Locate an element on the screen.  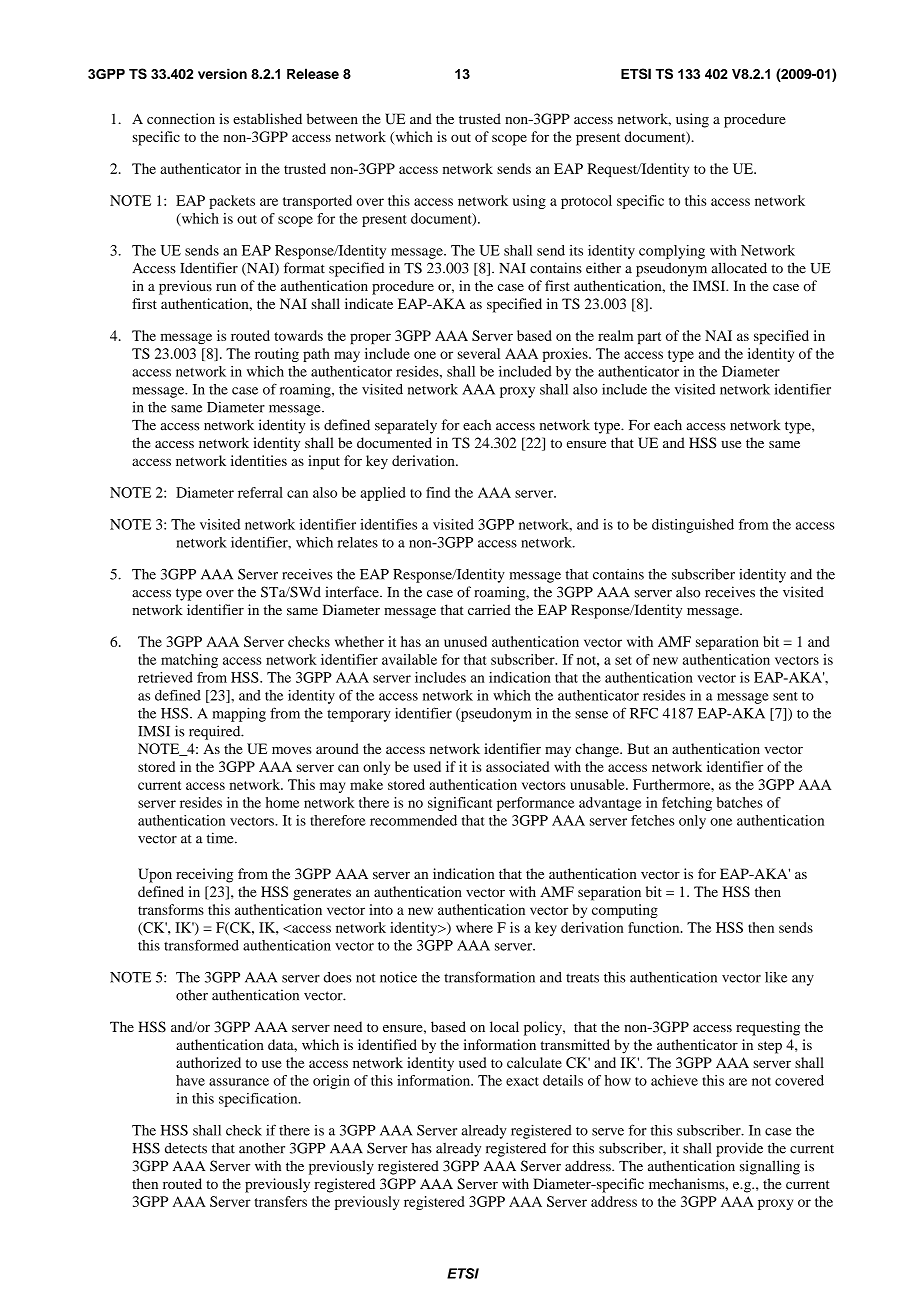
between is located at coordinates (332, 118).
